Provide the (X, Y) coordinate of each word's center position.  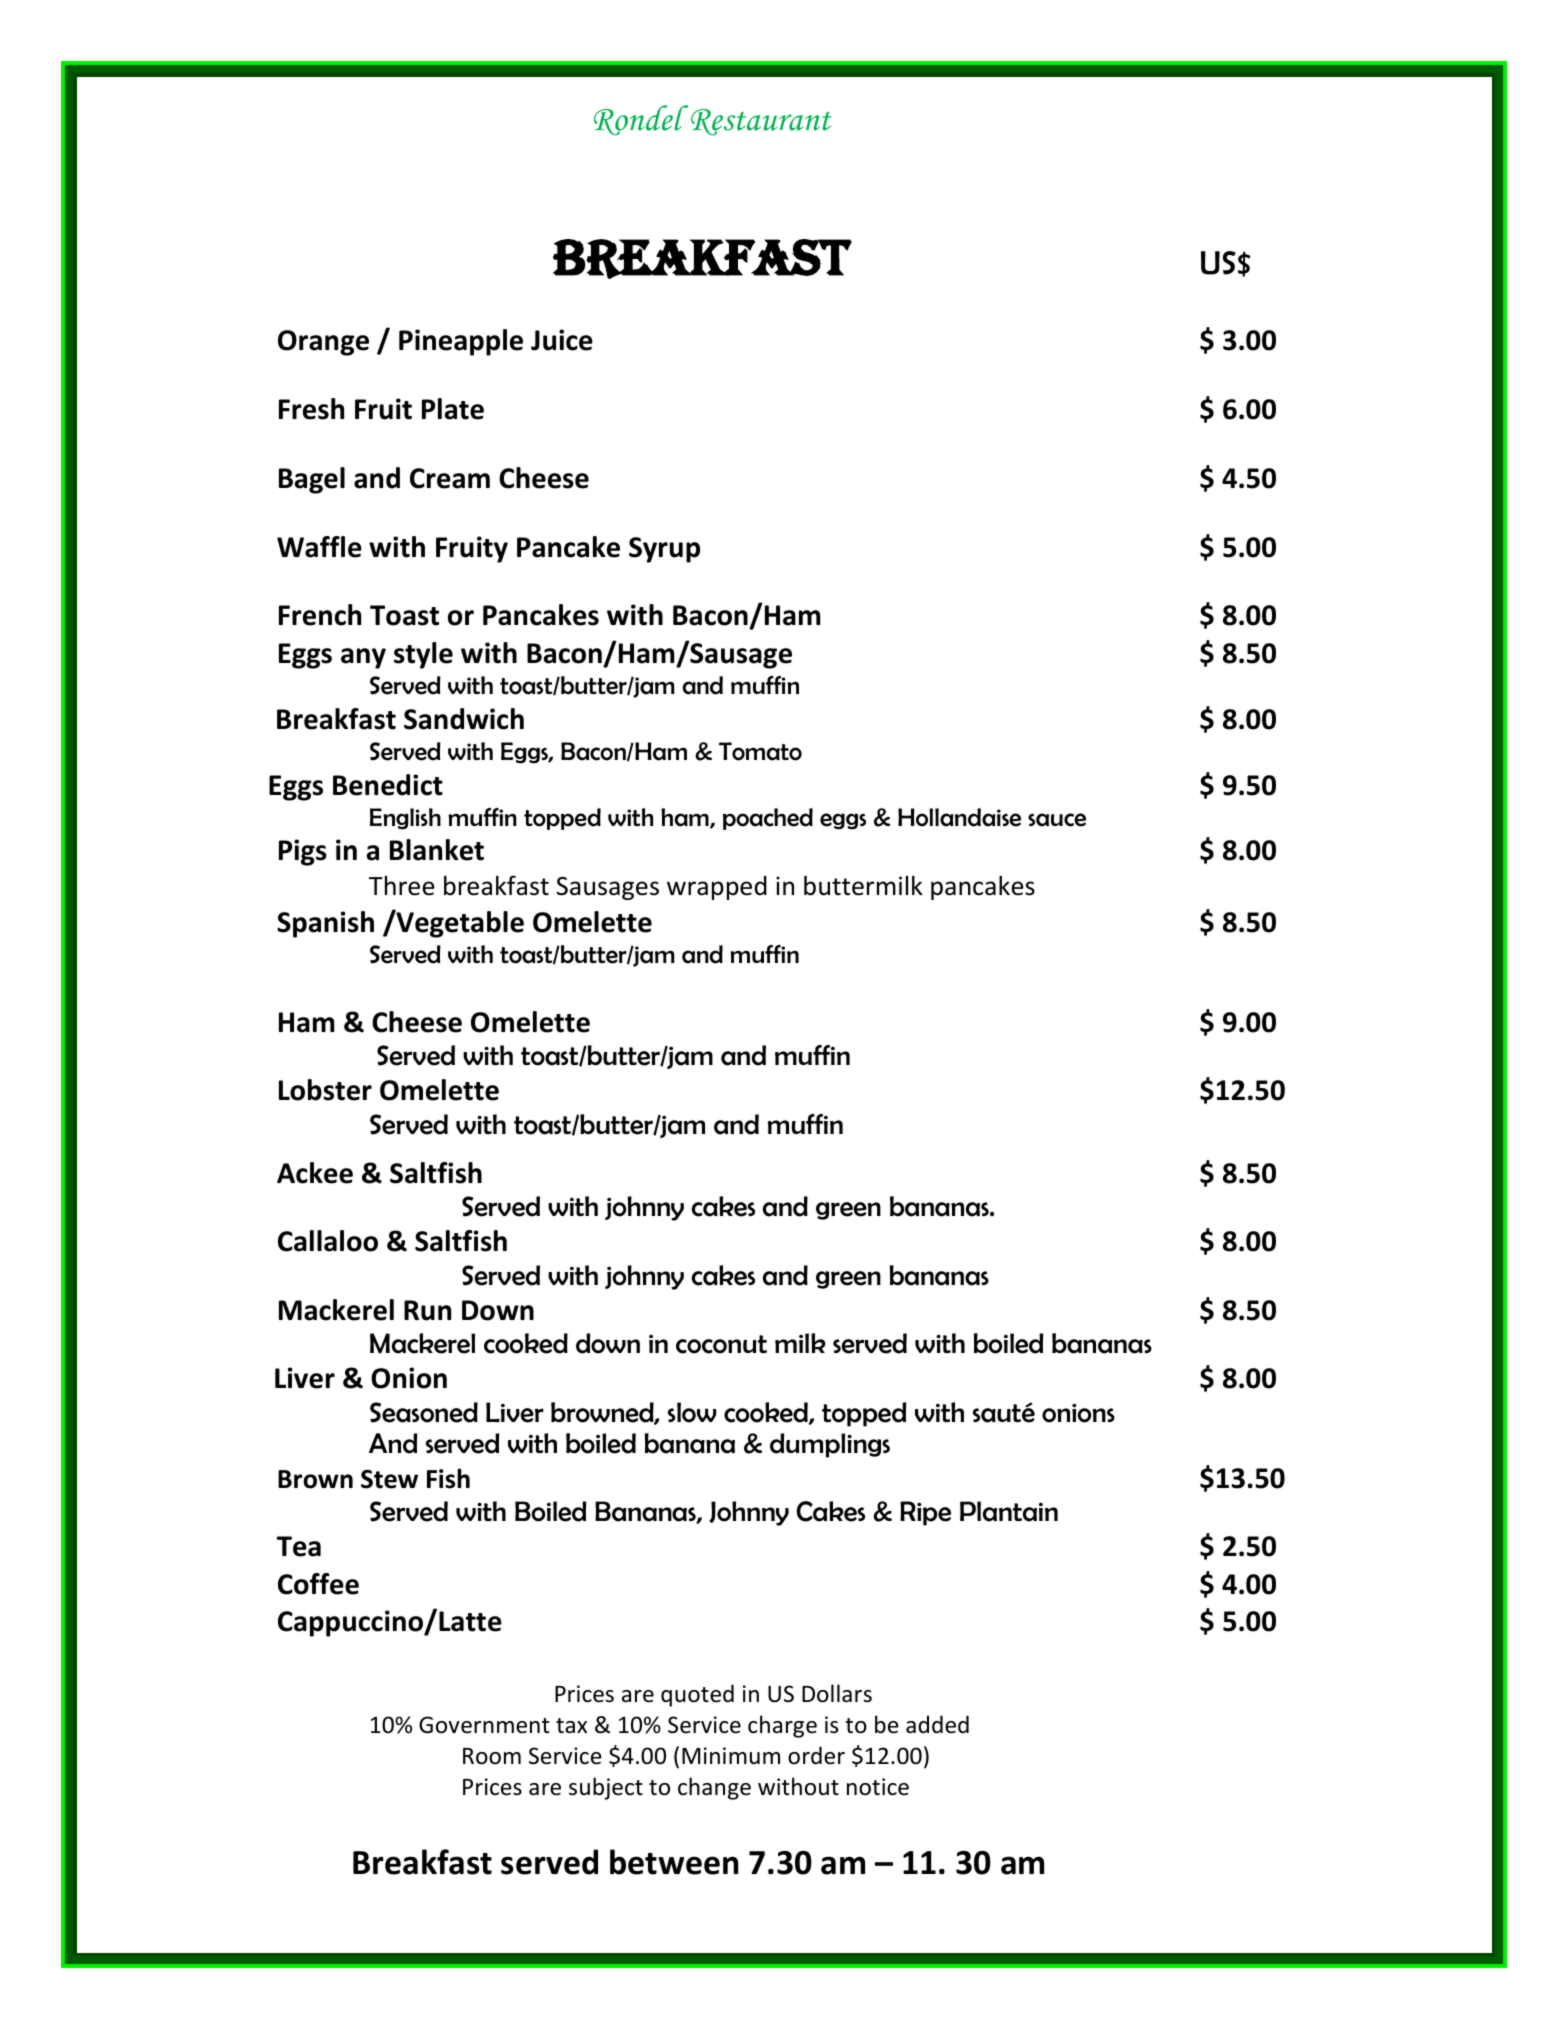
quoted (697, 1695)
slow (692, 1412)
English (405, 819)
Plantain (1009, 1511)
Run (427, 1310)
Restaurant (761, 122)
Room (492, 1756)
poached (768, 819)
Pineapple (461, 342)
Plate (453, 409)
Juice (562, 340)
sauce (1057, 820)
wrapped (717, 888)
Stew (389, 1479)
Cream (450, 478)
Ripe (925, 1513)
